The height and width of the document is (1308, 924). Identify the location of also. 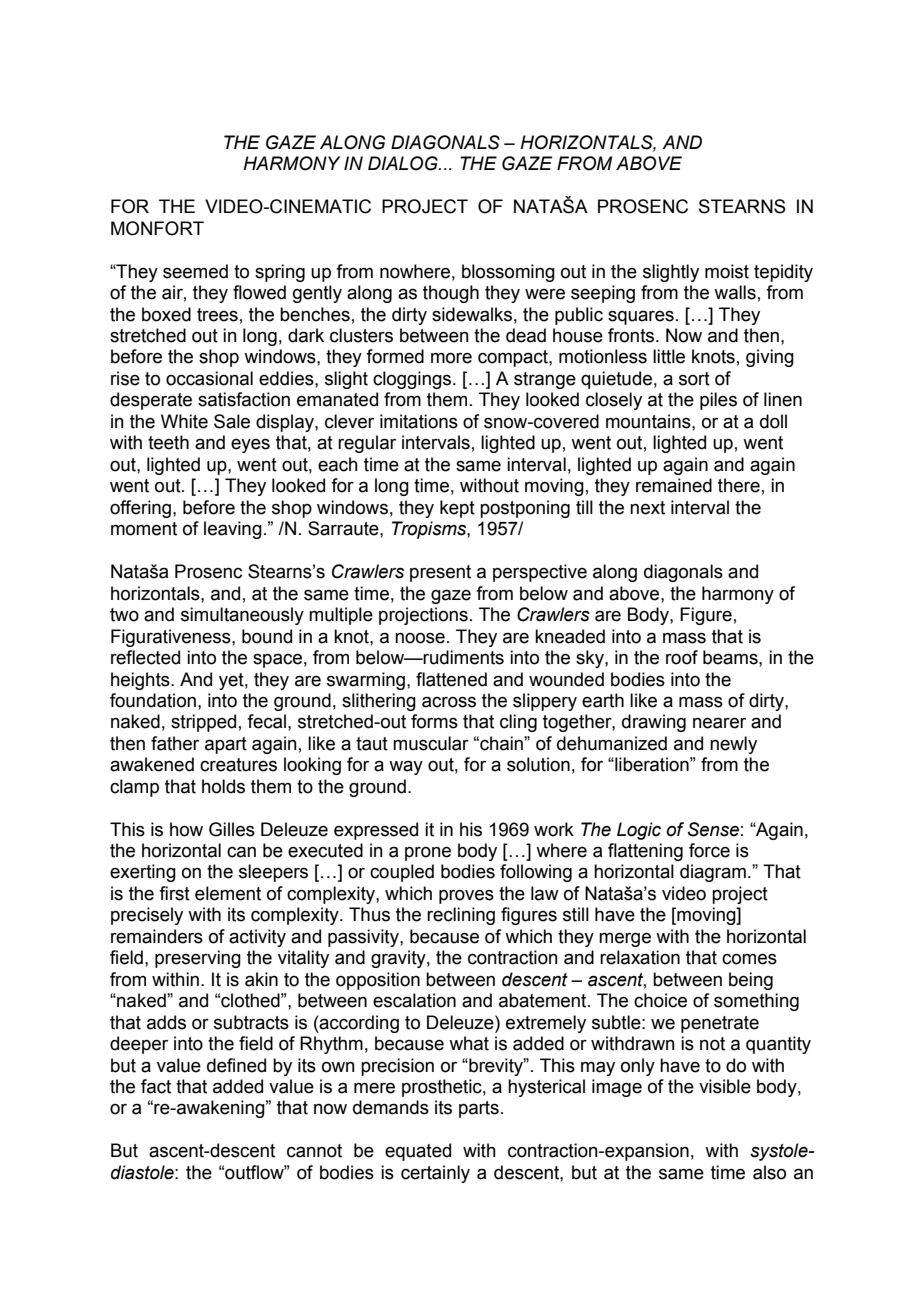
(769, 1172).
